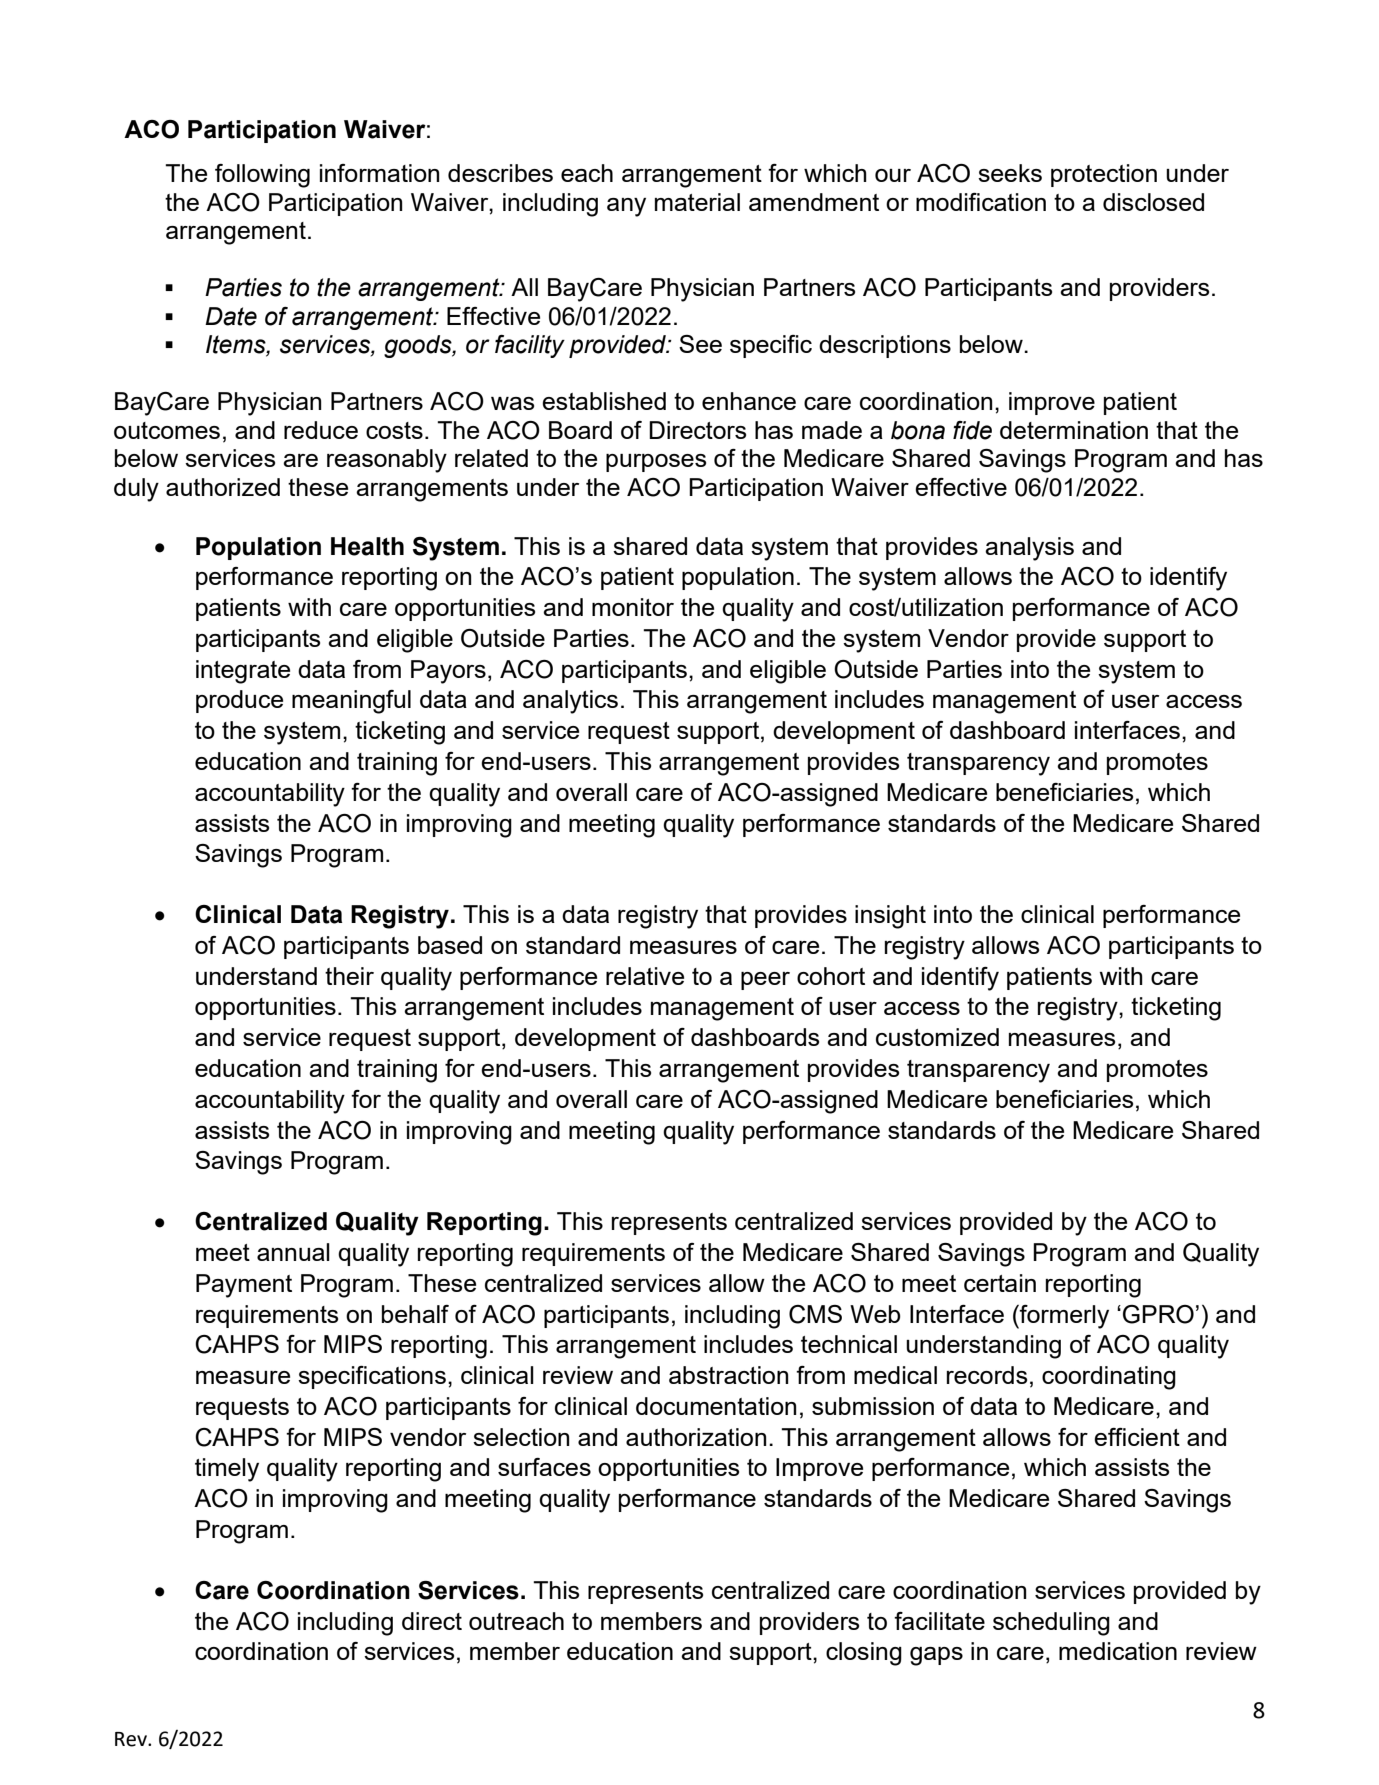  What do you see at coordinates (262, 176) in the screenshot?
I see `following` at bounding box center [262, 176].
